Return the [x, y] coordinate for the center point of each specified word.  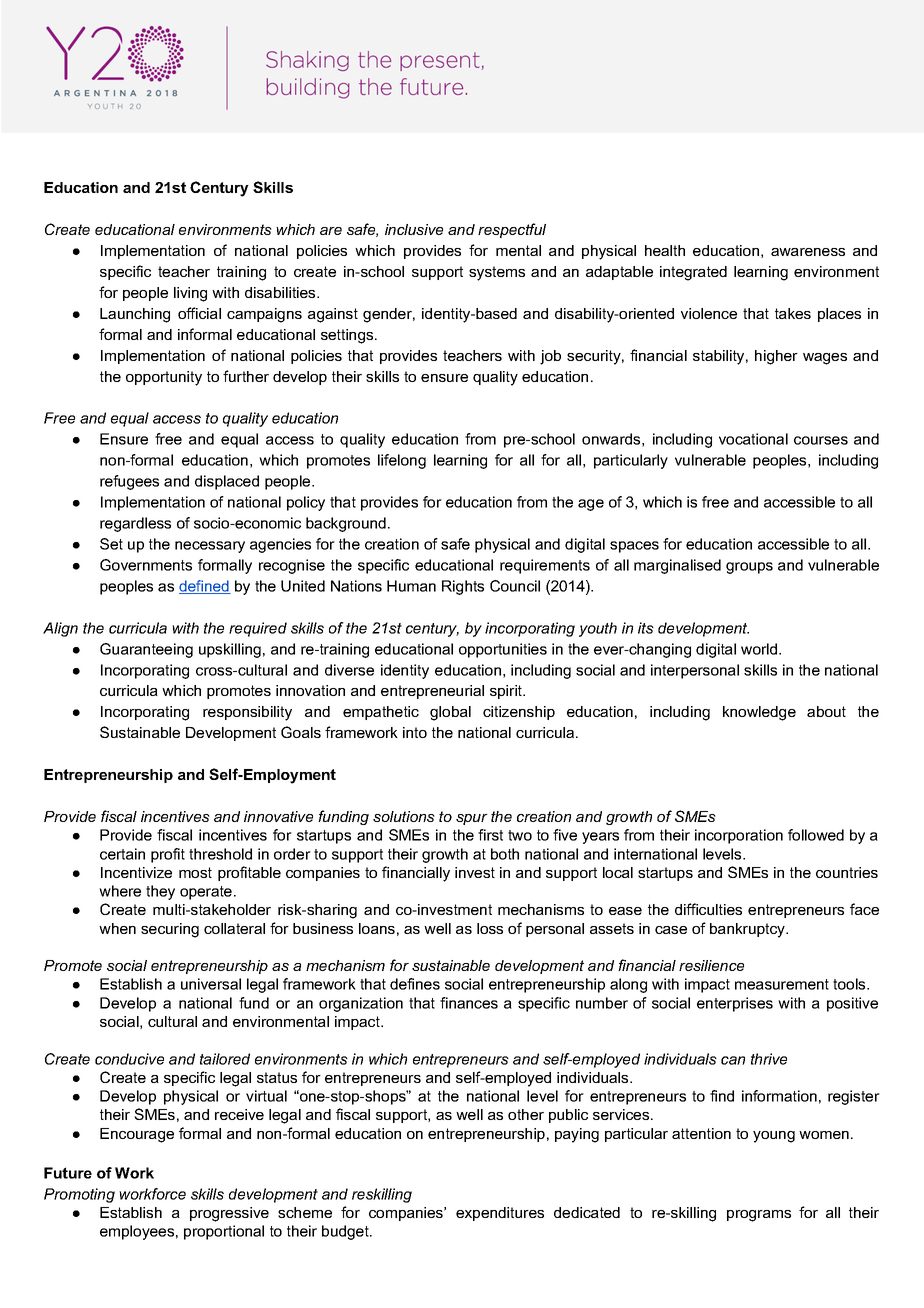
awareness [808, 252]
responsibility [247, 713]
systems [497, 273]
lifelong [402, 461]
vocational [753, 439]
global [450, 713]
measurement [782, 984]
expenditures [500, 1214]
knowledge [759, 713]
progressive [229, 1214]
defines [415, 984]
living [190, 294]
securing [170, 930]
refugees [129, 482]
